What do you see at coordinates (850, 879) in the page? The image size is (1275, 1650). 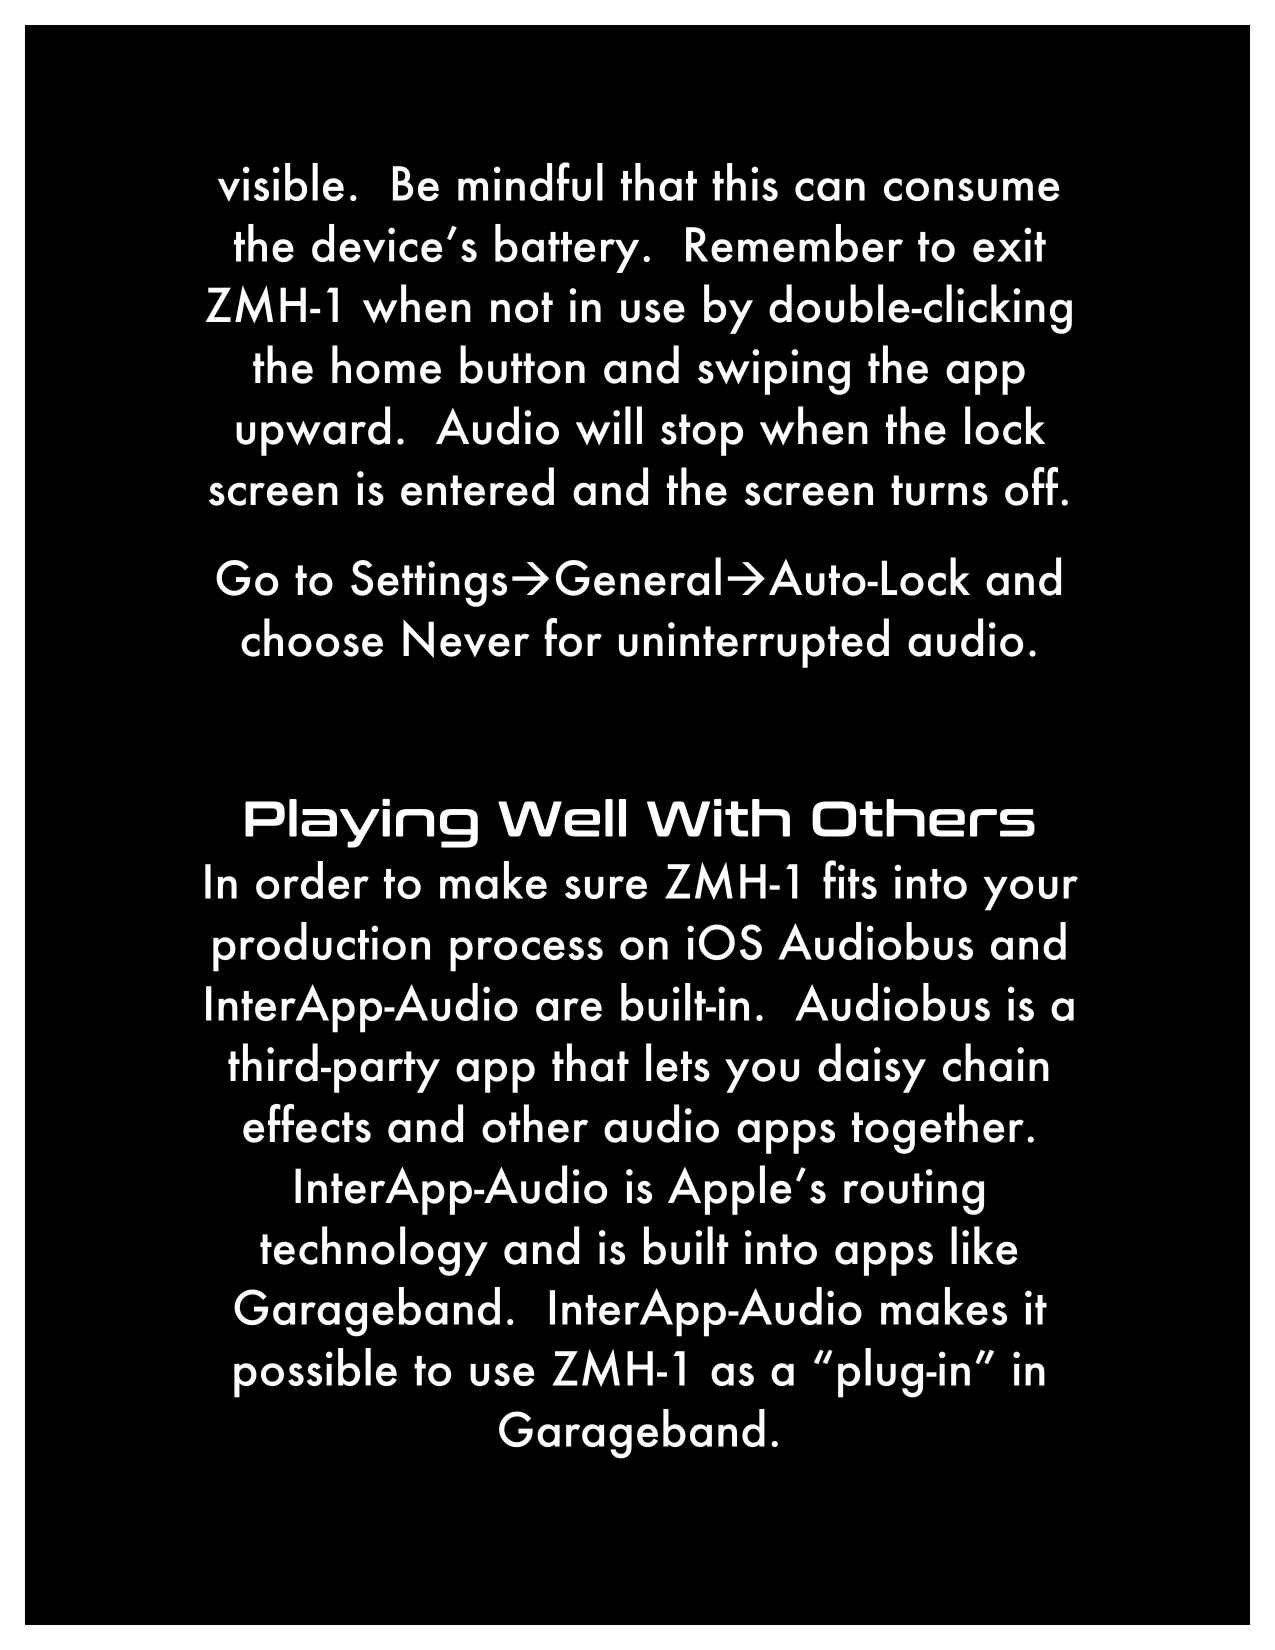 I see `fits` at bounding box center [850, 879].
